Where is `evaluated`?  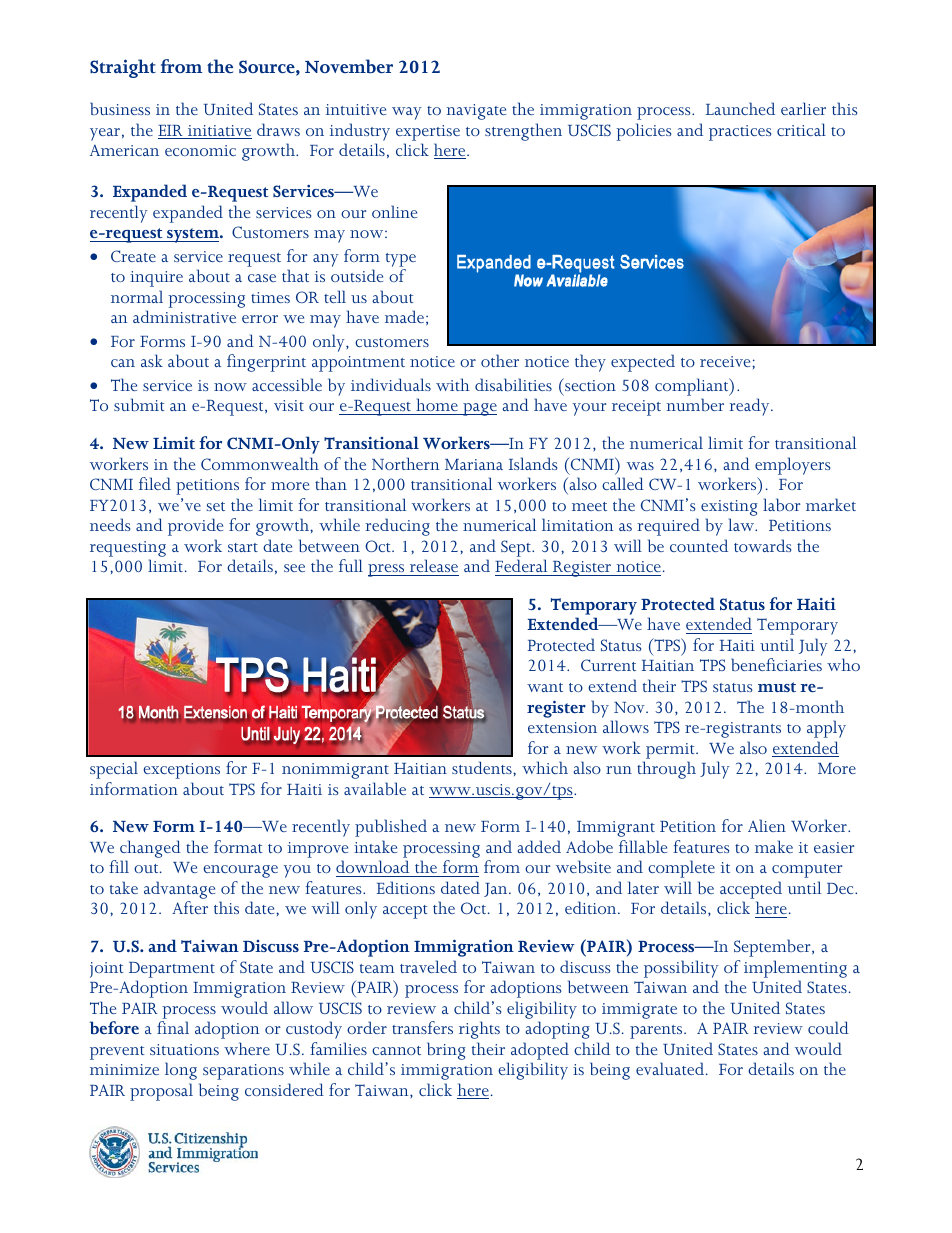 evaluated is located at coordinates (671, 1068).
